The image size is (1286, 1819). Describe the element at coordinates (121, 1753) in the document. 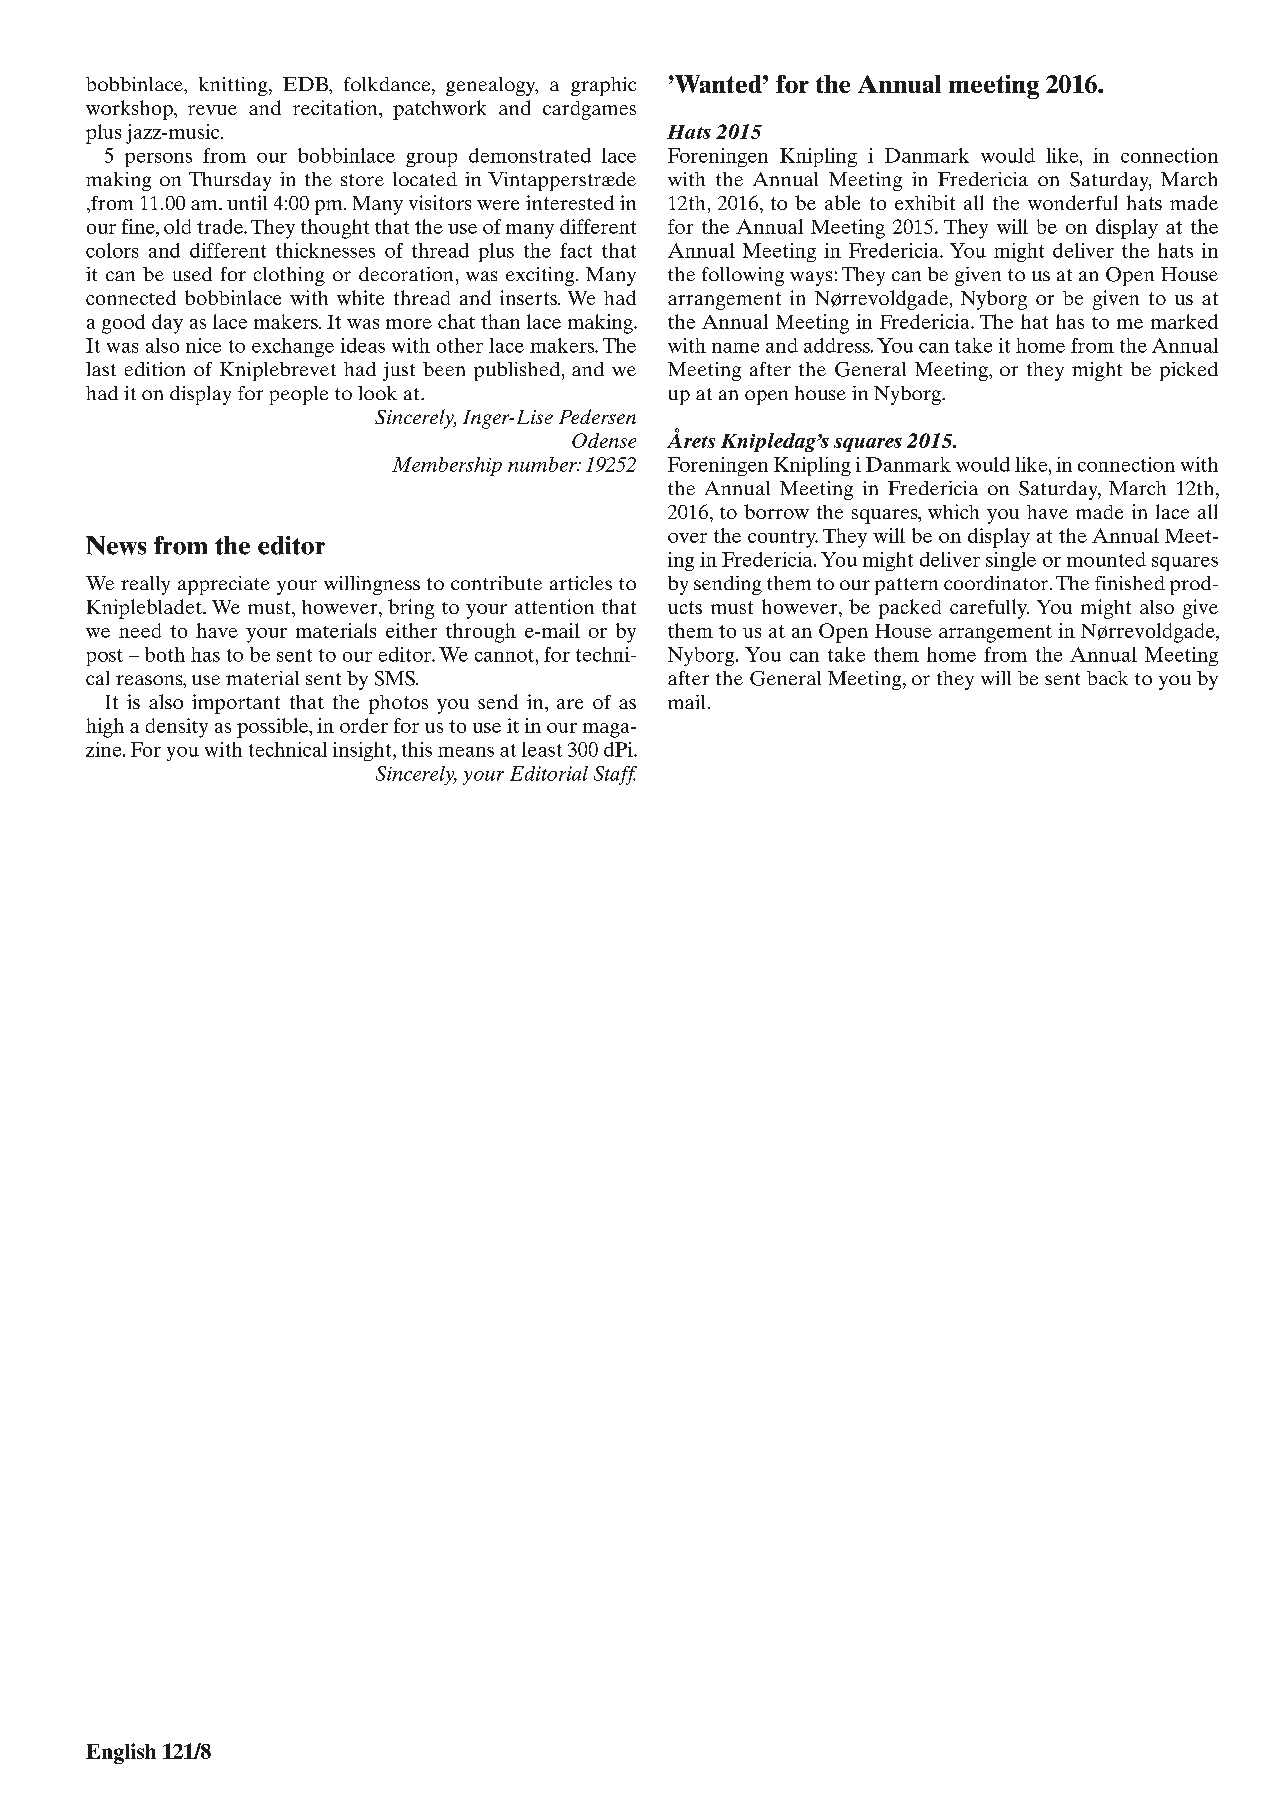

I see `English` at that location.
